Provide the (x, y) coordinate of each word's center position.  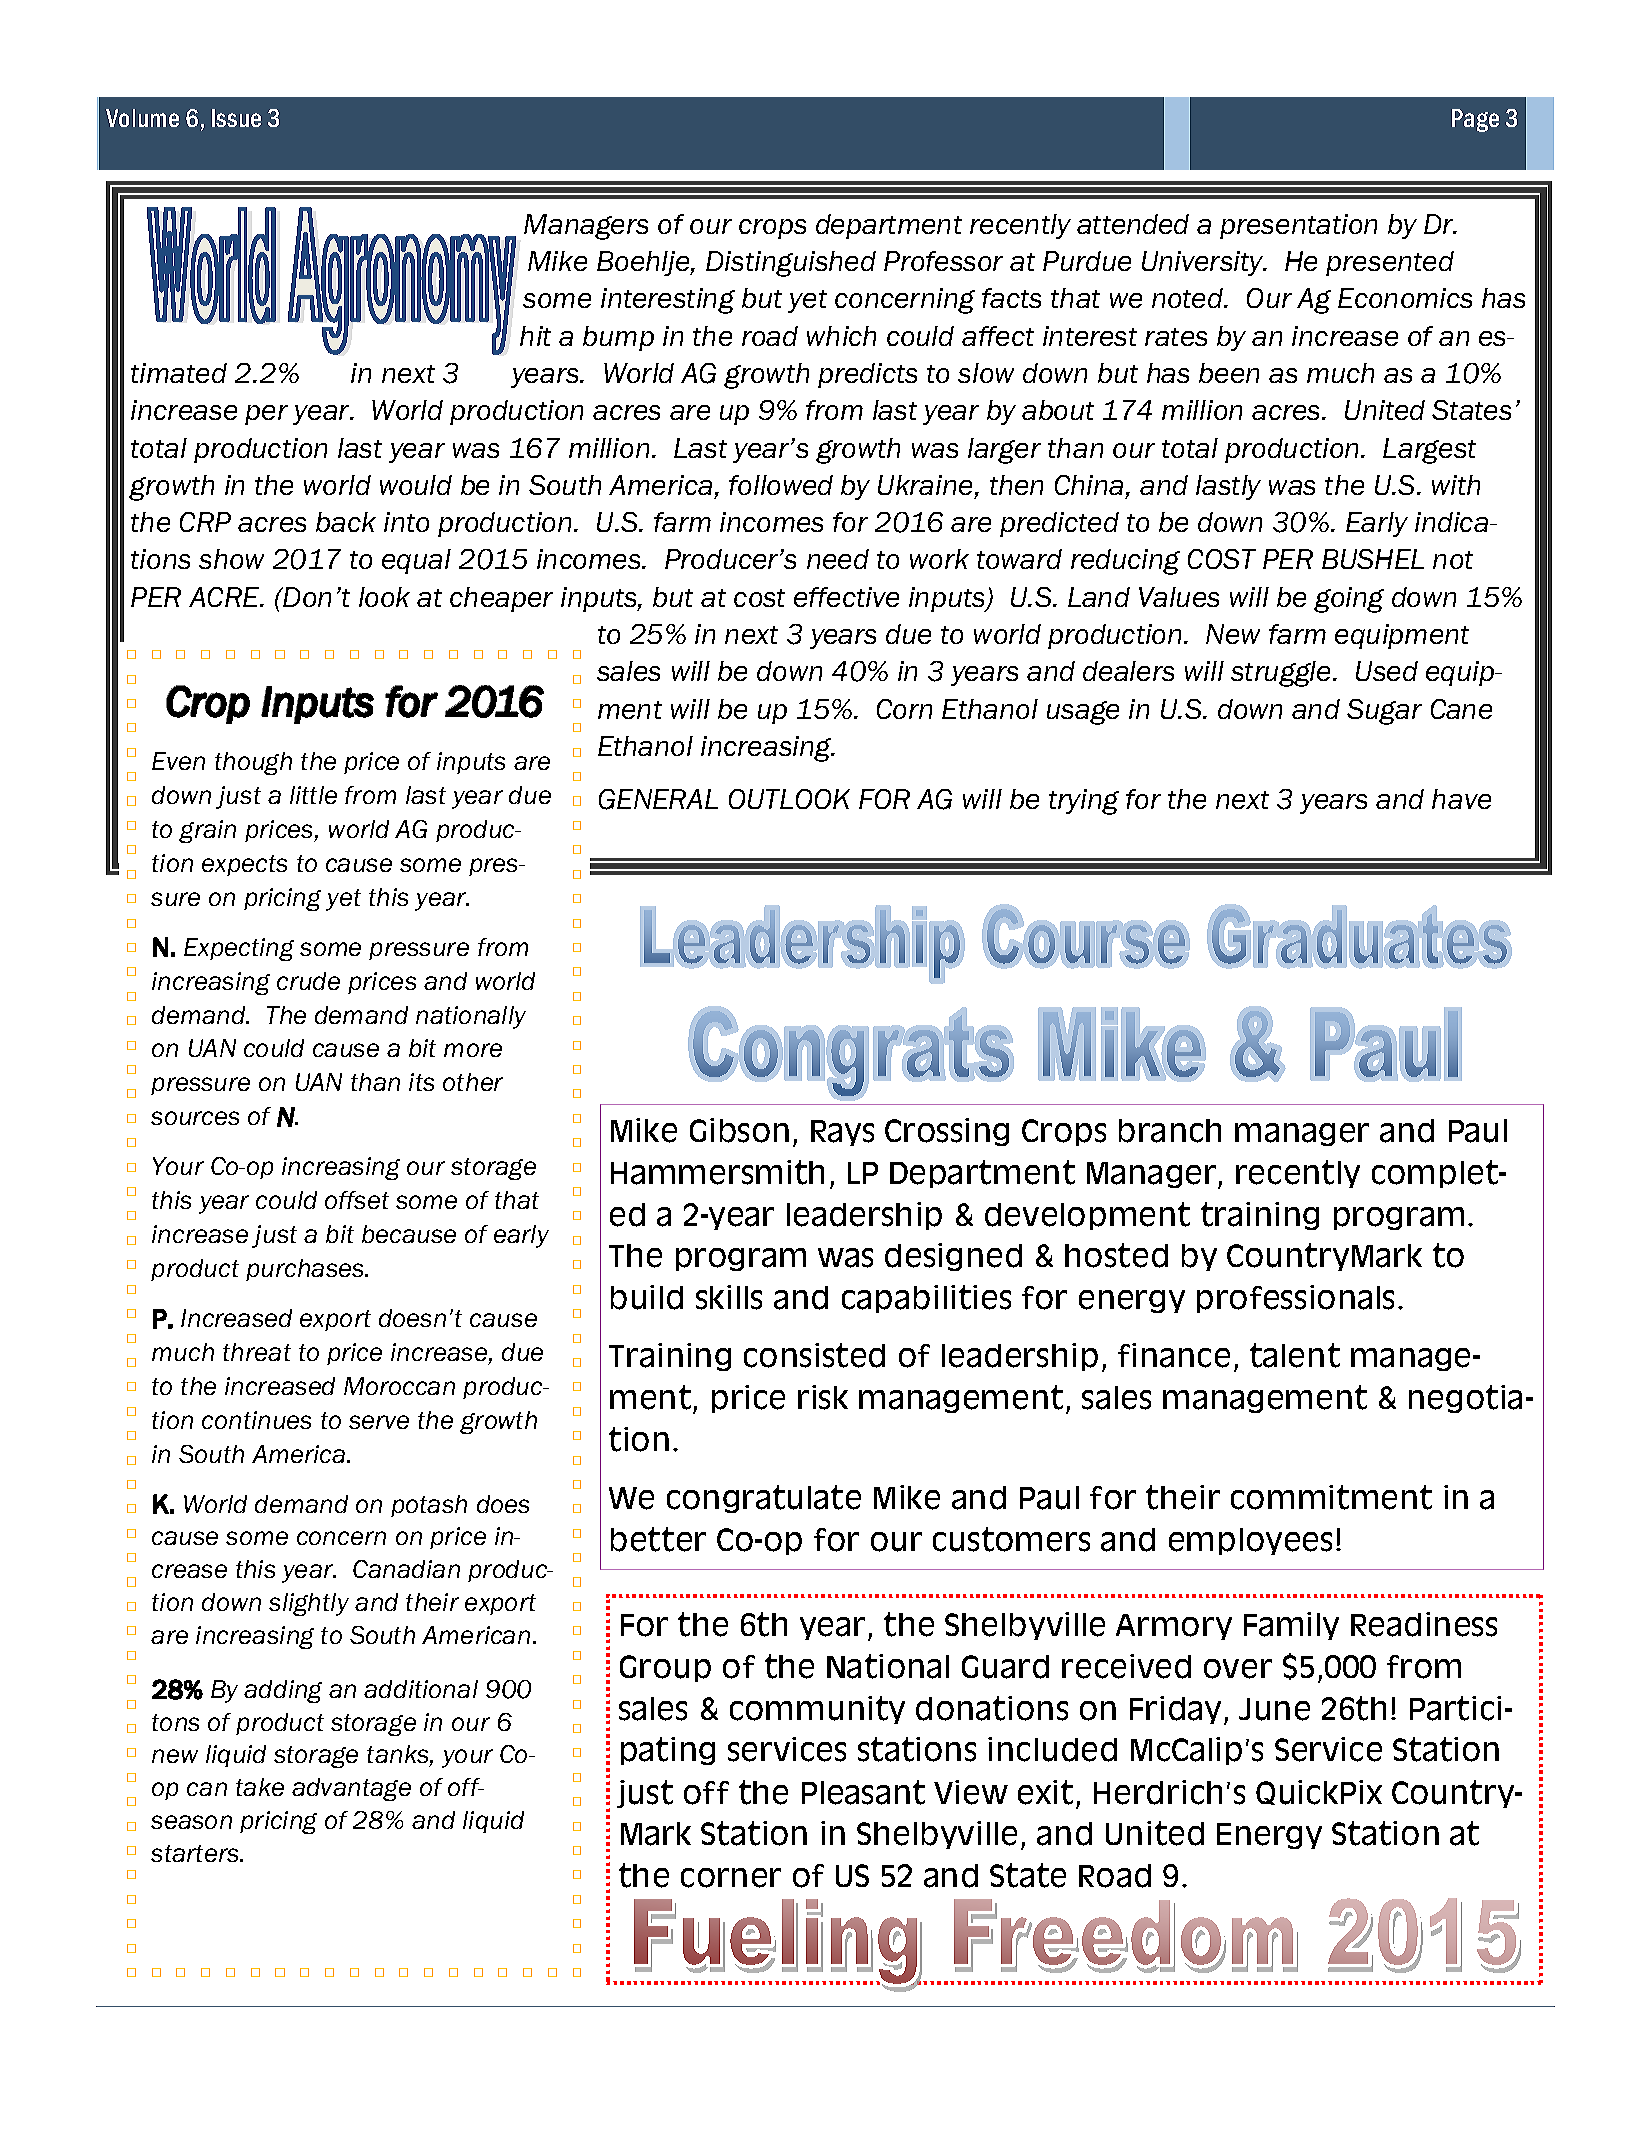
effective (846, 597)
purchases (306, 1270)
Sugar (1384, 712)
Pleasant (863, 1792)
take (260, 1787)
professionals (1295, 1299)
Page (1475, 120)
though (253, 763)
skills (729, 1297)
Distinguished (791, 264)
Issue (236, 118)
